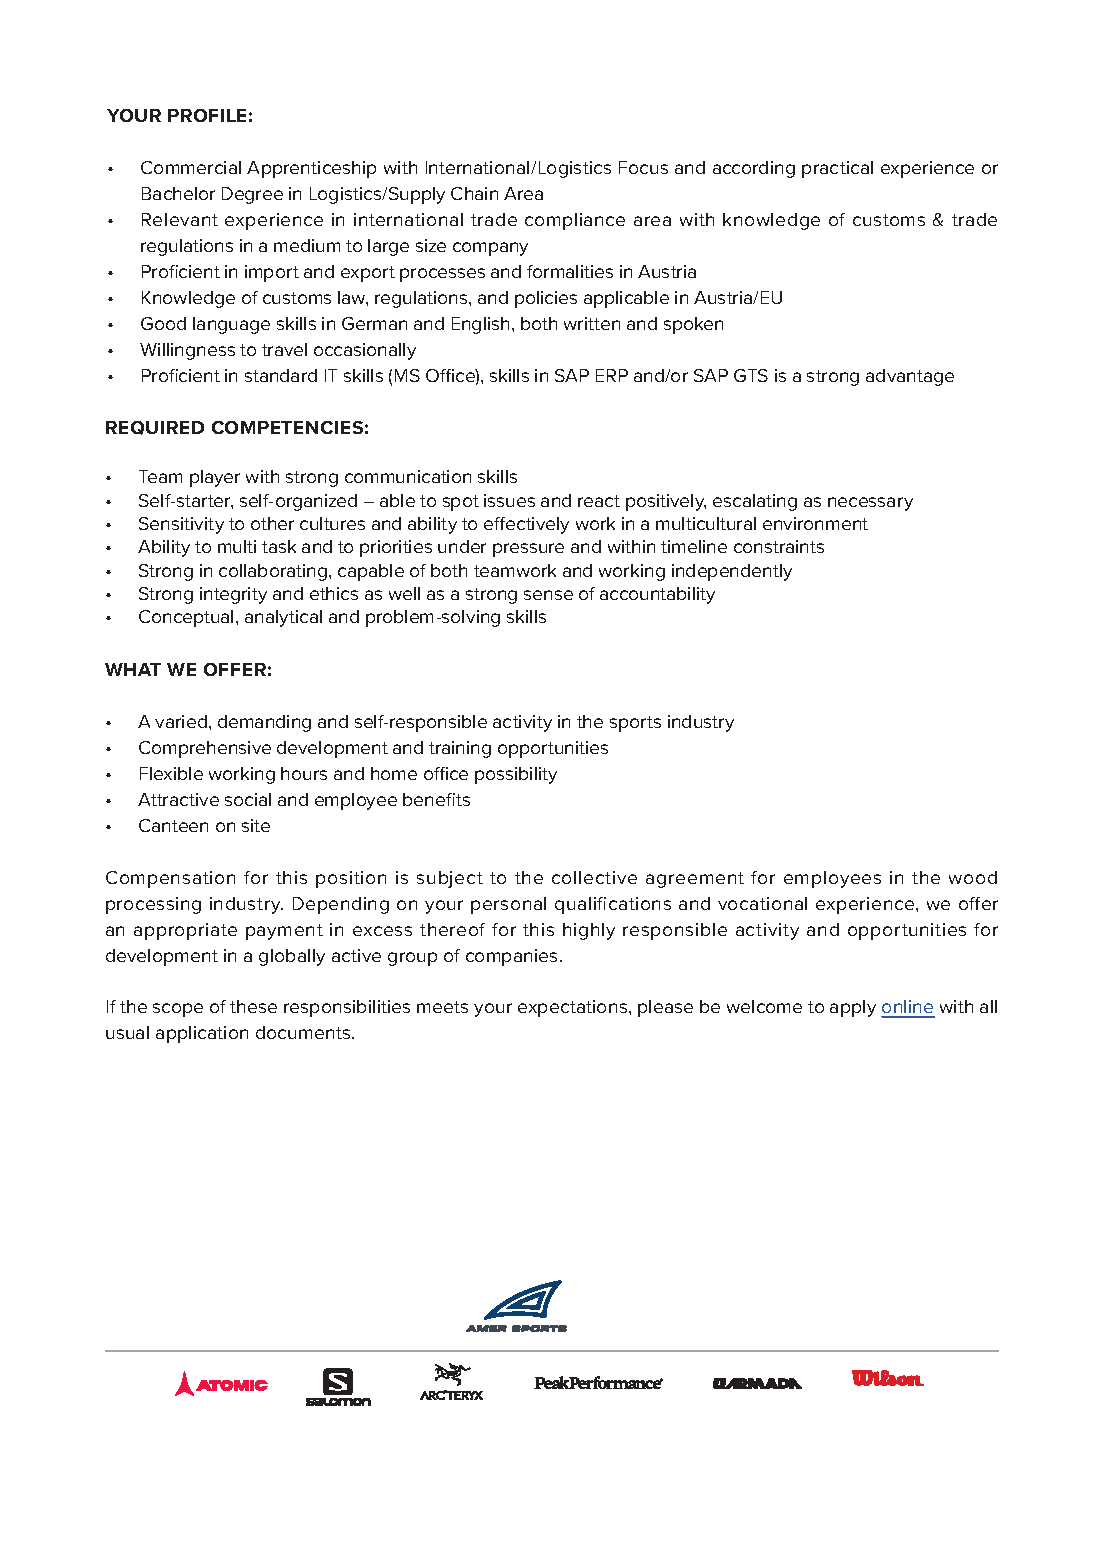 The width and height of the screenshot is (1104, 1561). Describe the element at coordinates (574, 1008) in the screenshot. I see `expectations` at that location.
